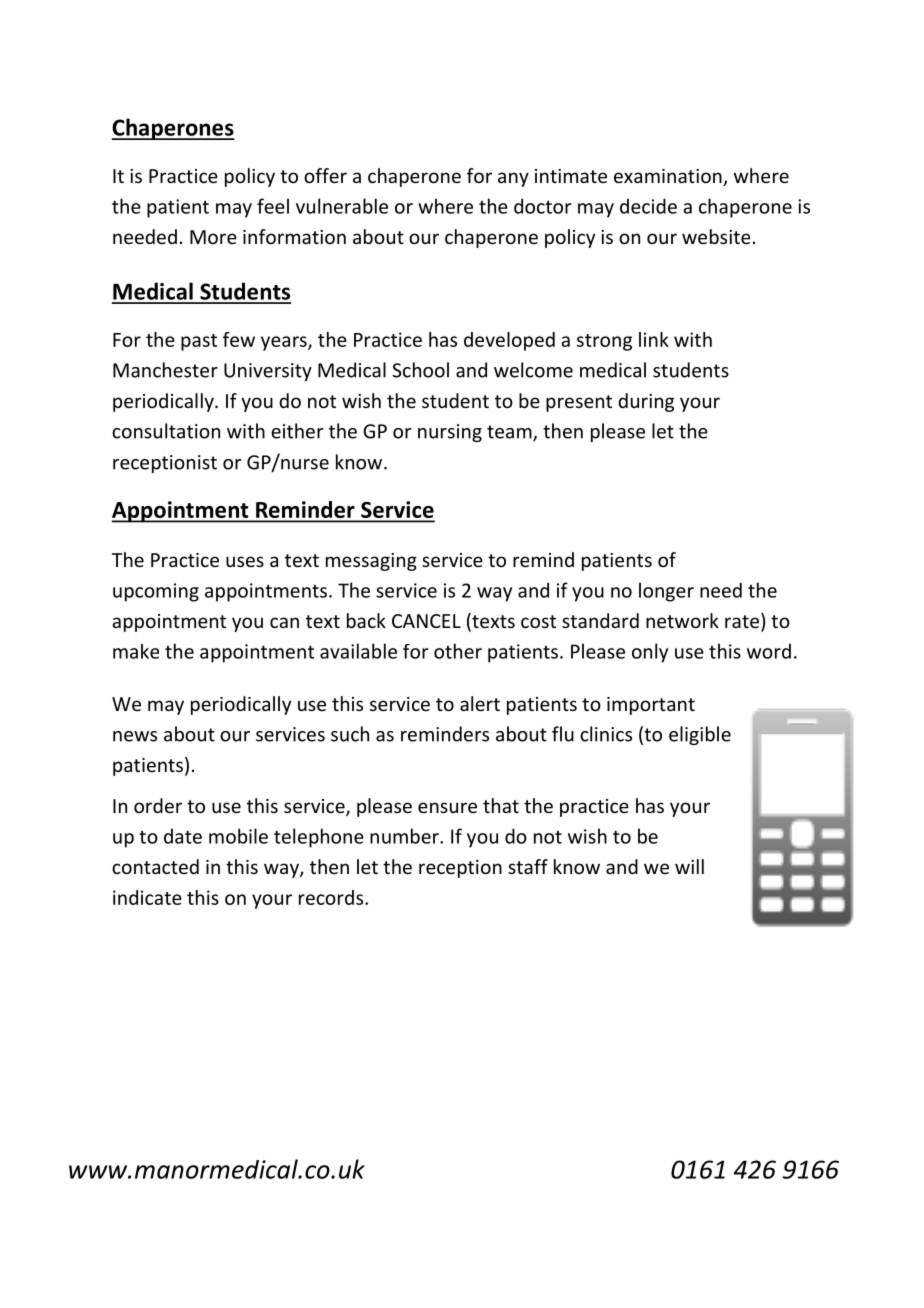  I want to click on only, so click(650, 653).
